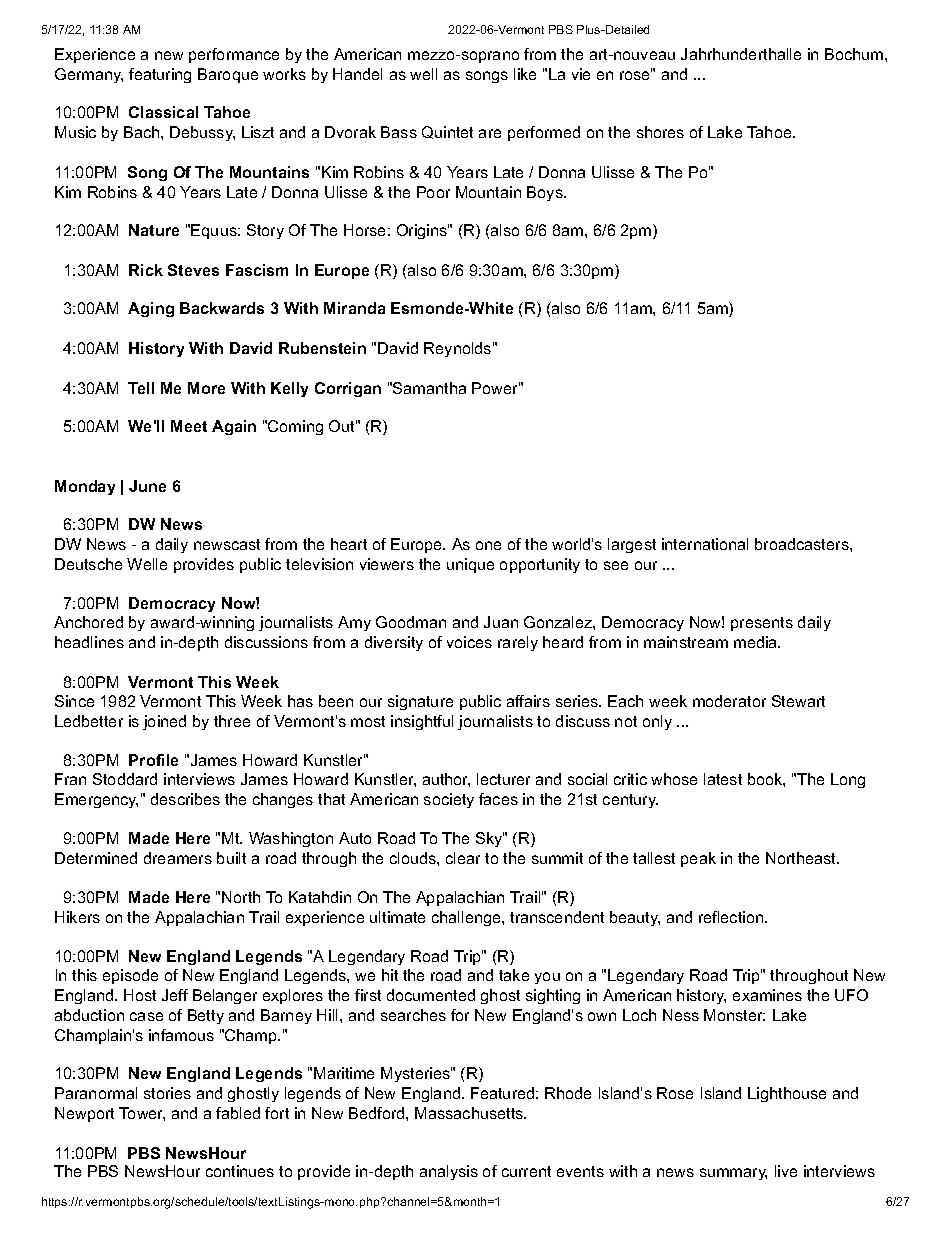 Image resolution: width=952 pixels, height=1233 pixels. Describe the element at coordinates (142, 1114) in the document. I see `Tower` at that location.
